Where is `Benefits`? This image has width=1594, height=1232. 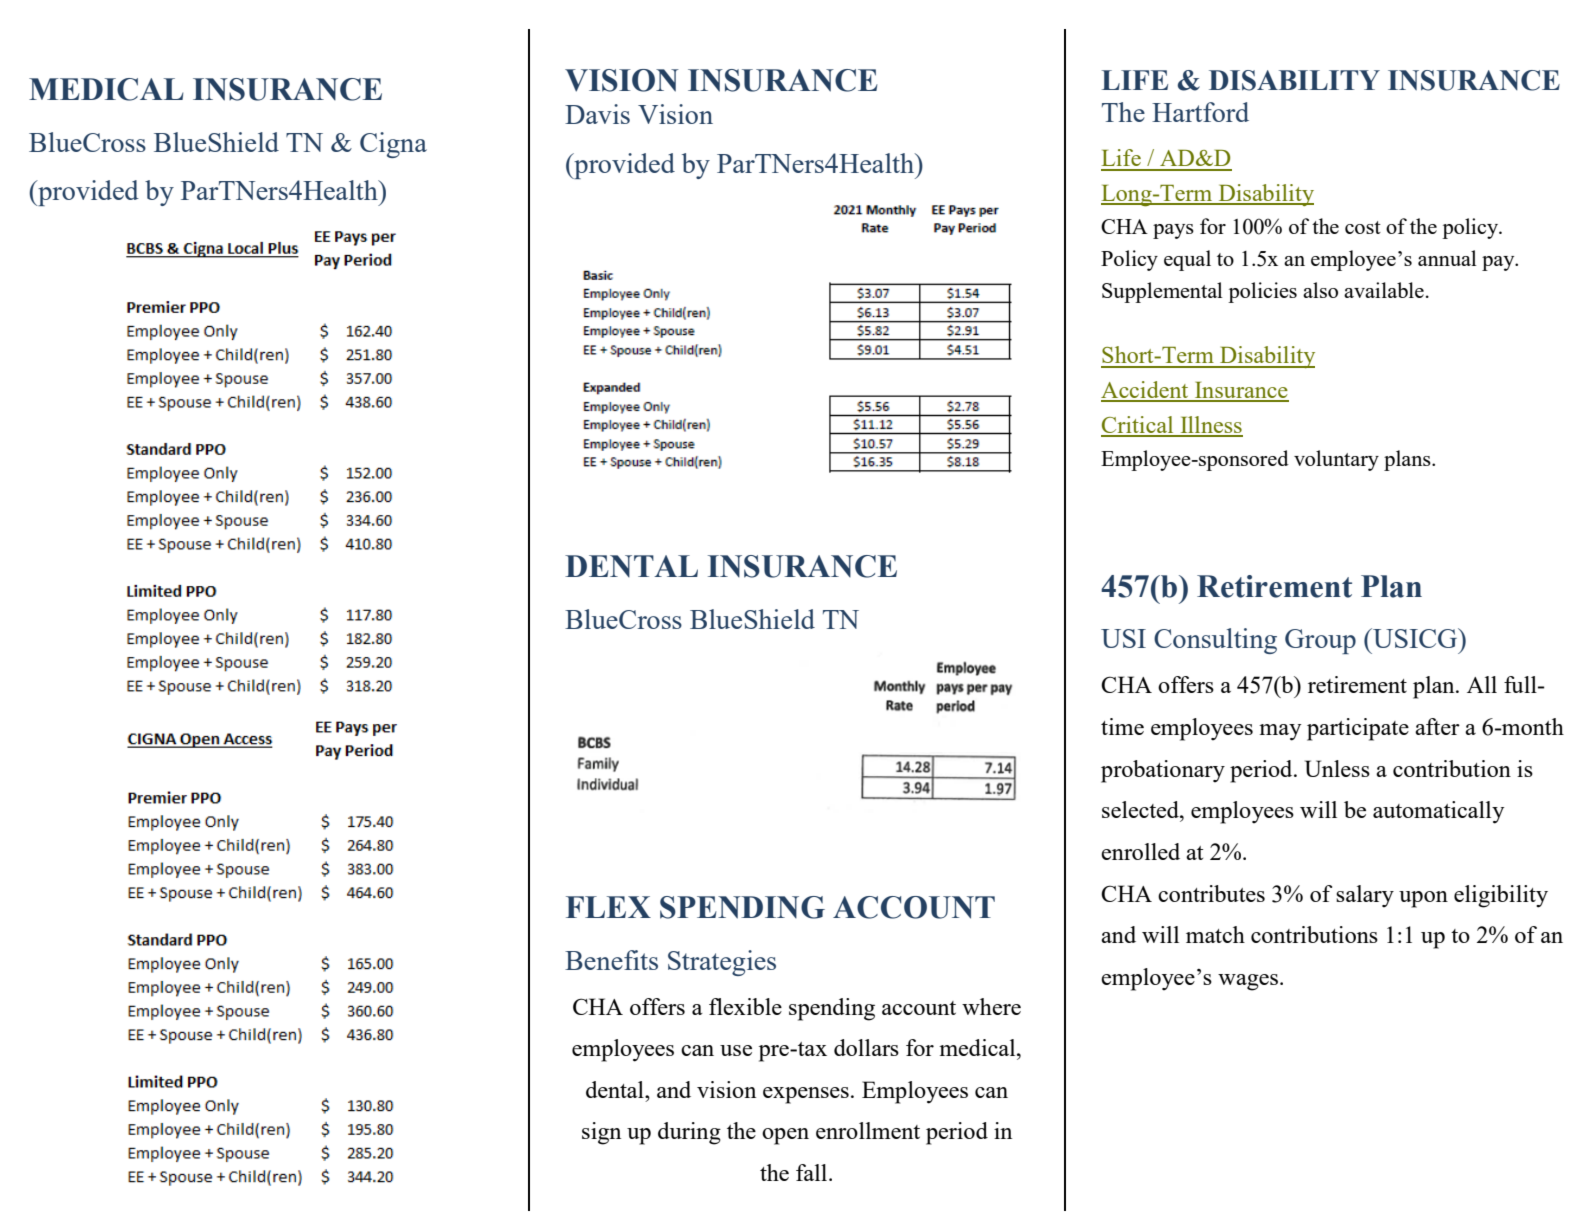
Benefits is located at coordinates (611, 960).
